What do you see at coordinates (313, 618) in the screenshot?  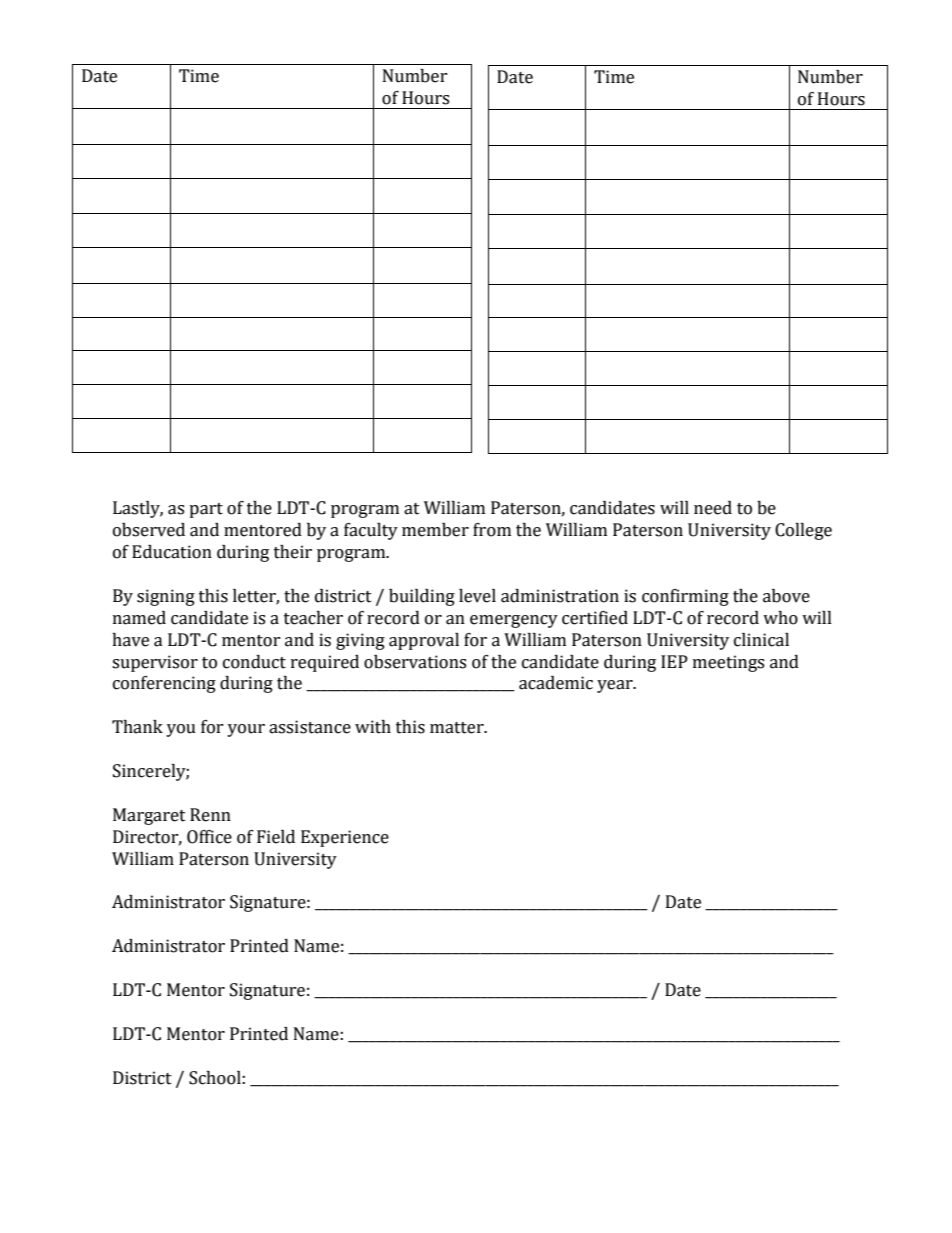 I see `teacher` at bounding box center [313, 618].
